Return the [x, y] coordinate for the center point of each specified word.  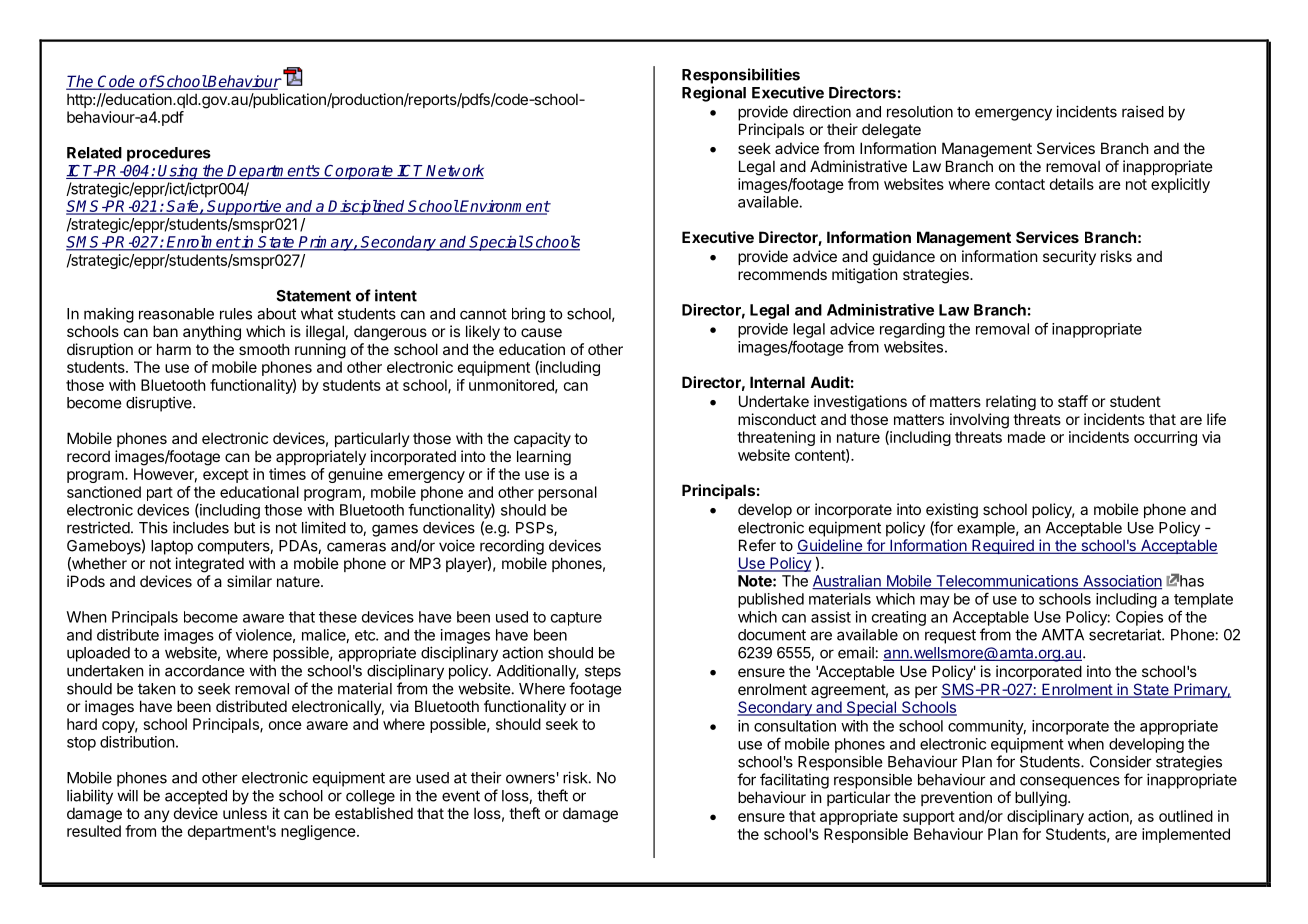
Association [1121, 582]
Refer [757, 545]
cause [541, 332]
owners [530, 779]
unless [245, 813]
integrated [210, 565]
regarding [912, 330]
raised [1143, 111]
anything [212, 333]
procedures [169, 154]
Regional [714, 94]
